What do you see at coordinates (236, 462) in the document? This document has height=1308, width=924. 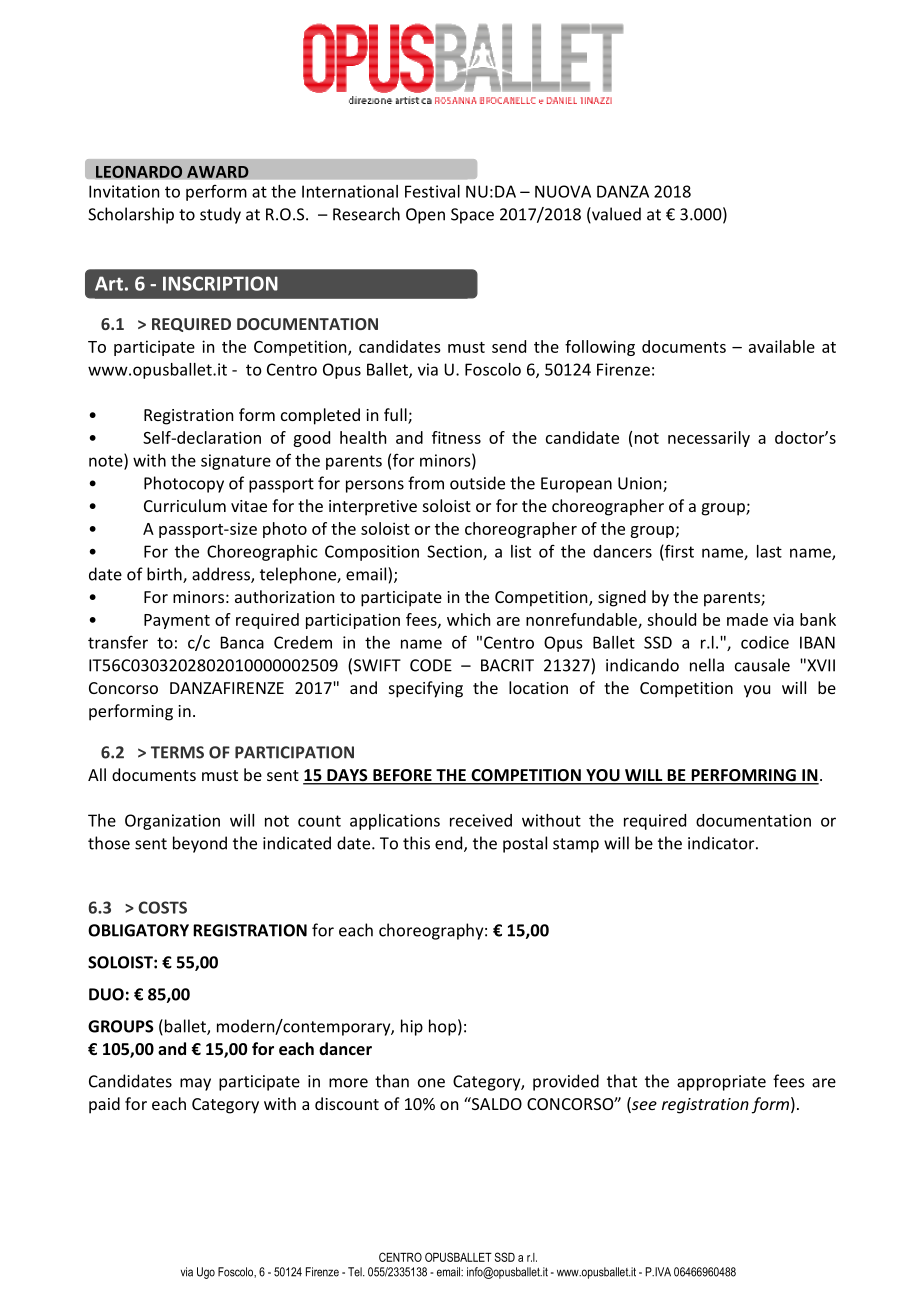 I see `signature` at bounding box center [236, 462].
